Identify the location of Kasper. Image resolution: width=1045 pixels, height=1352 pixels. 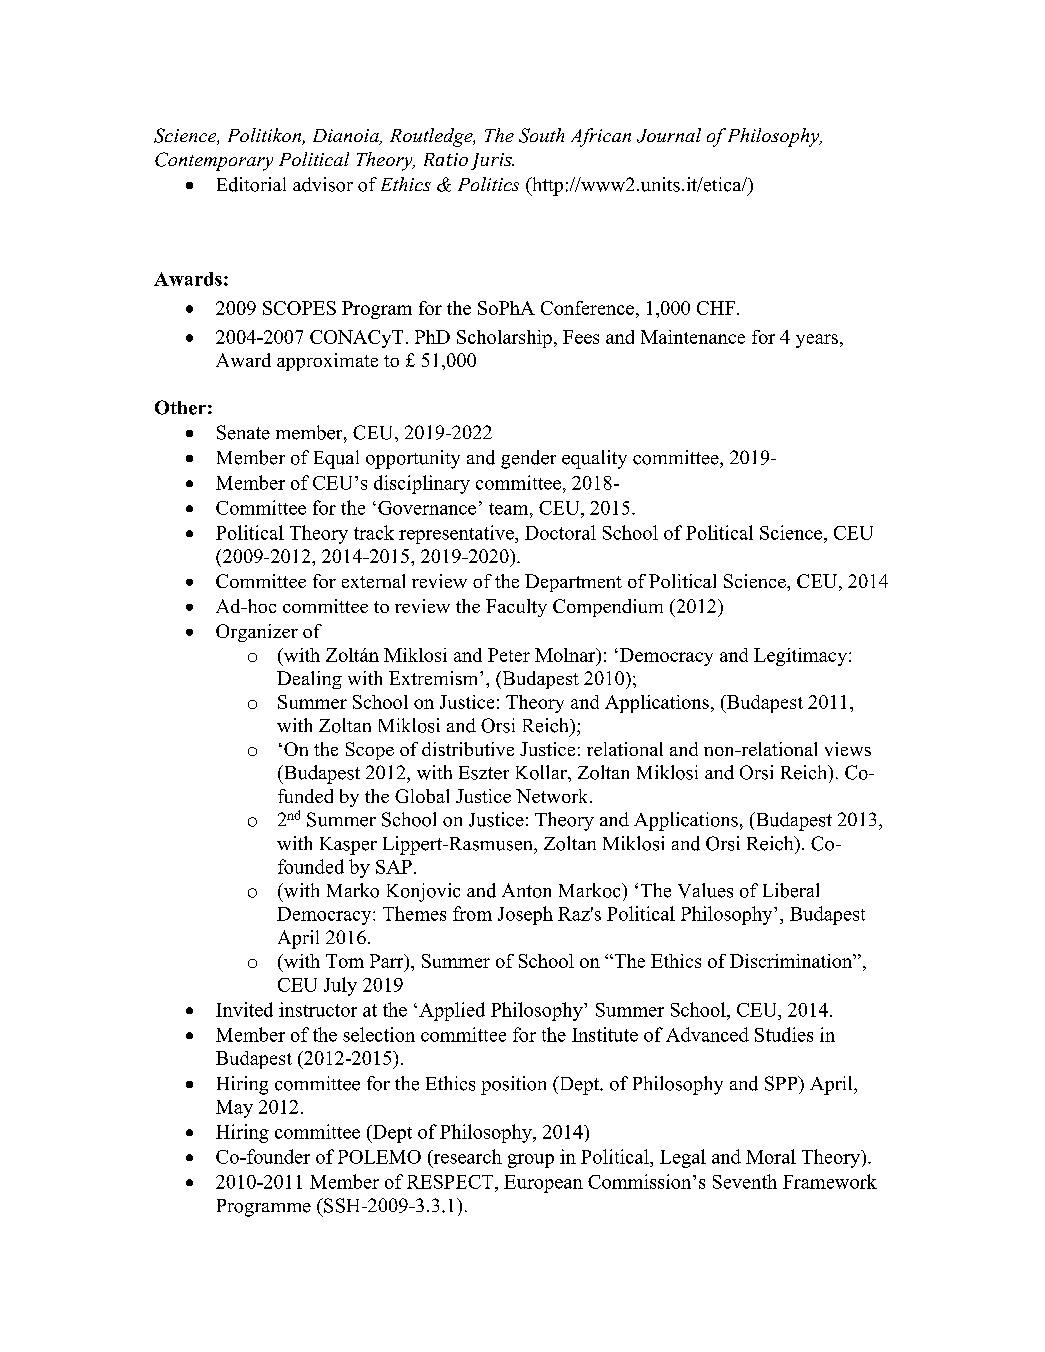
(348, 846).
